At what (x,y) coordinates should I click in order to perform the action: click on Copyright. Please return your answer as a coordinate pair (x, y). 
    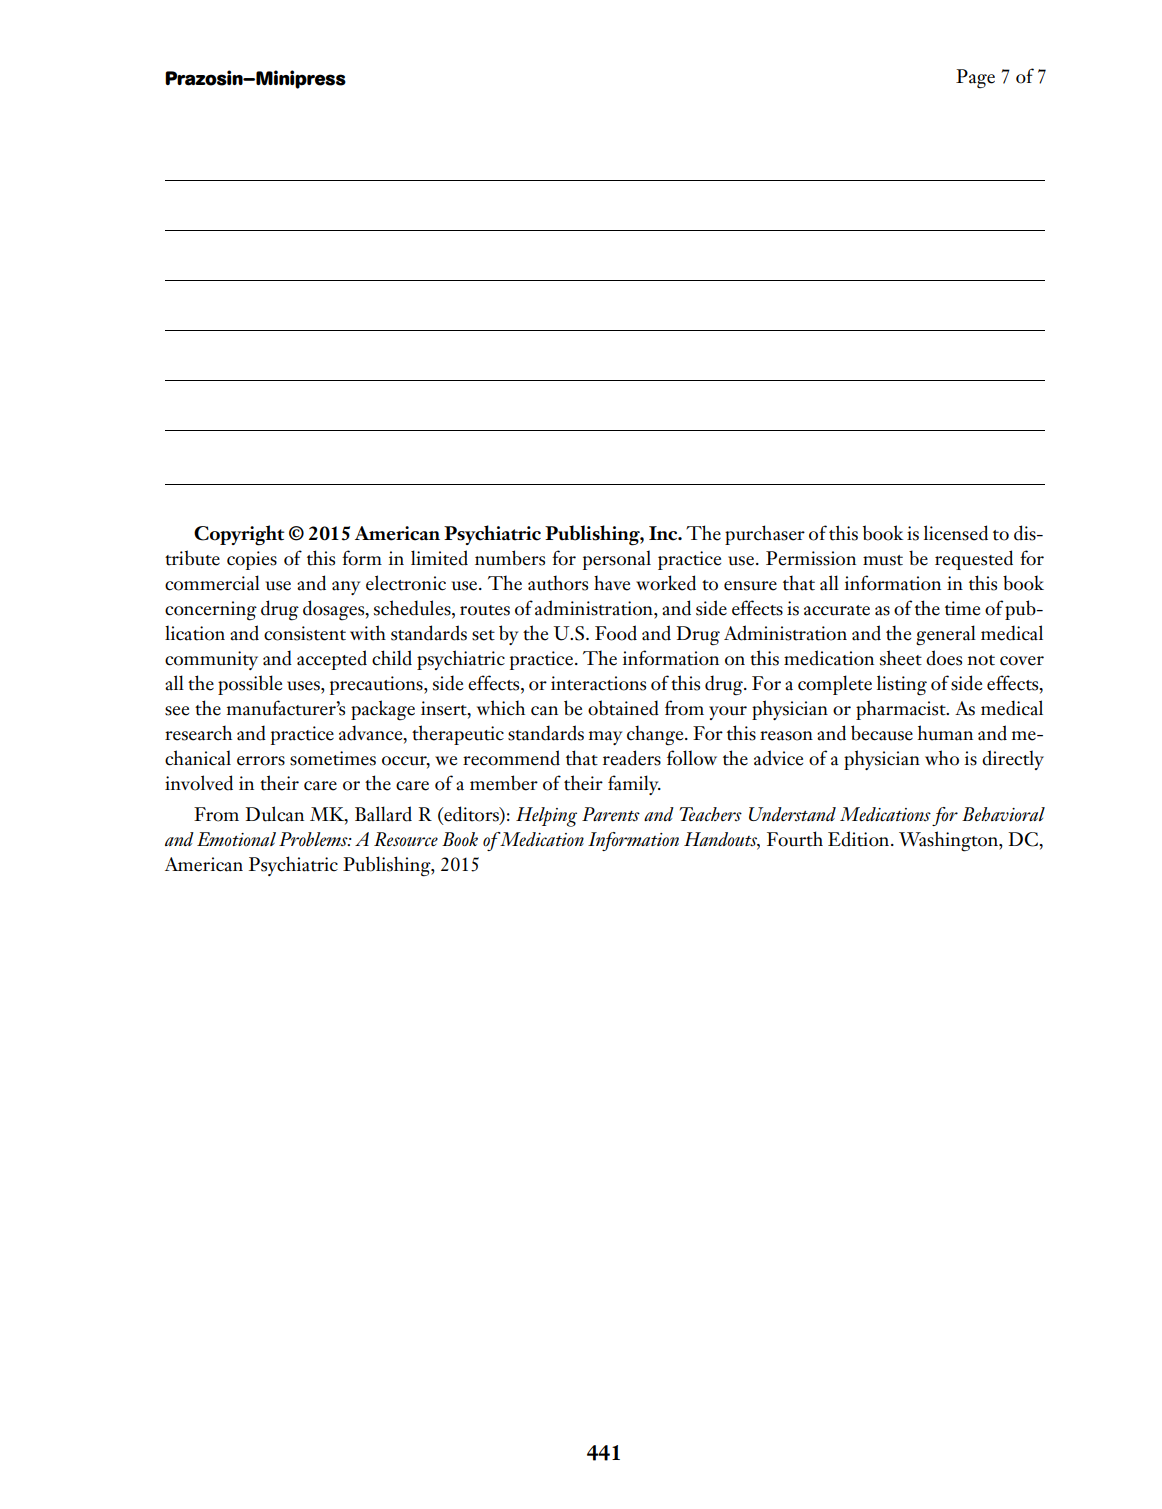
    Looking at the image, I should click on (239, 535).
